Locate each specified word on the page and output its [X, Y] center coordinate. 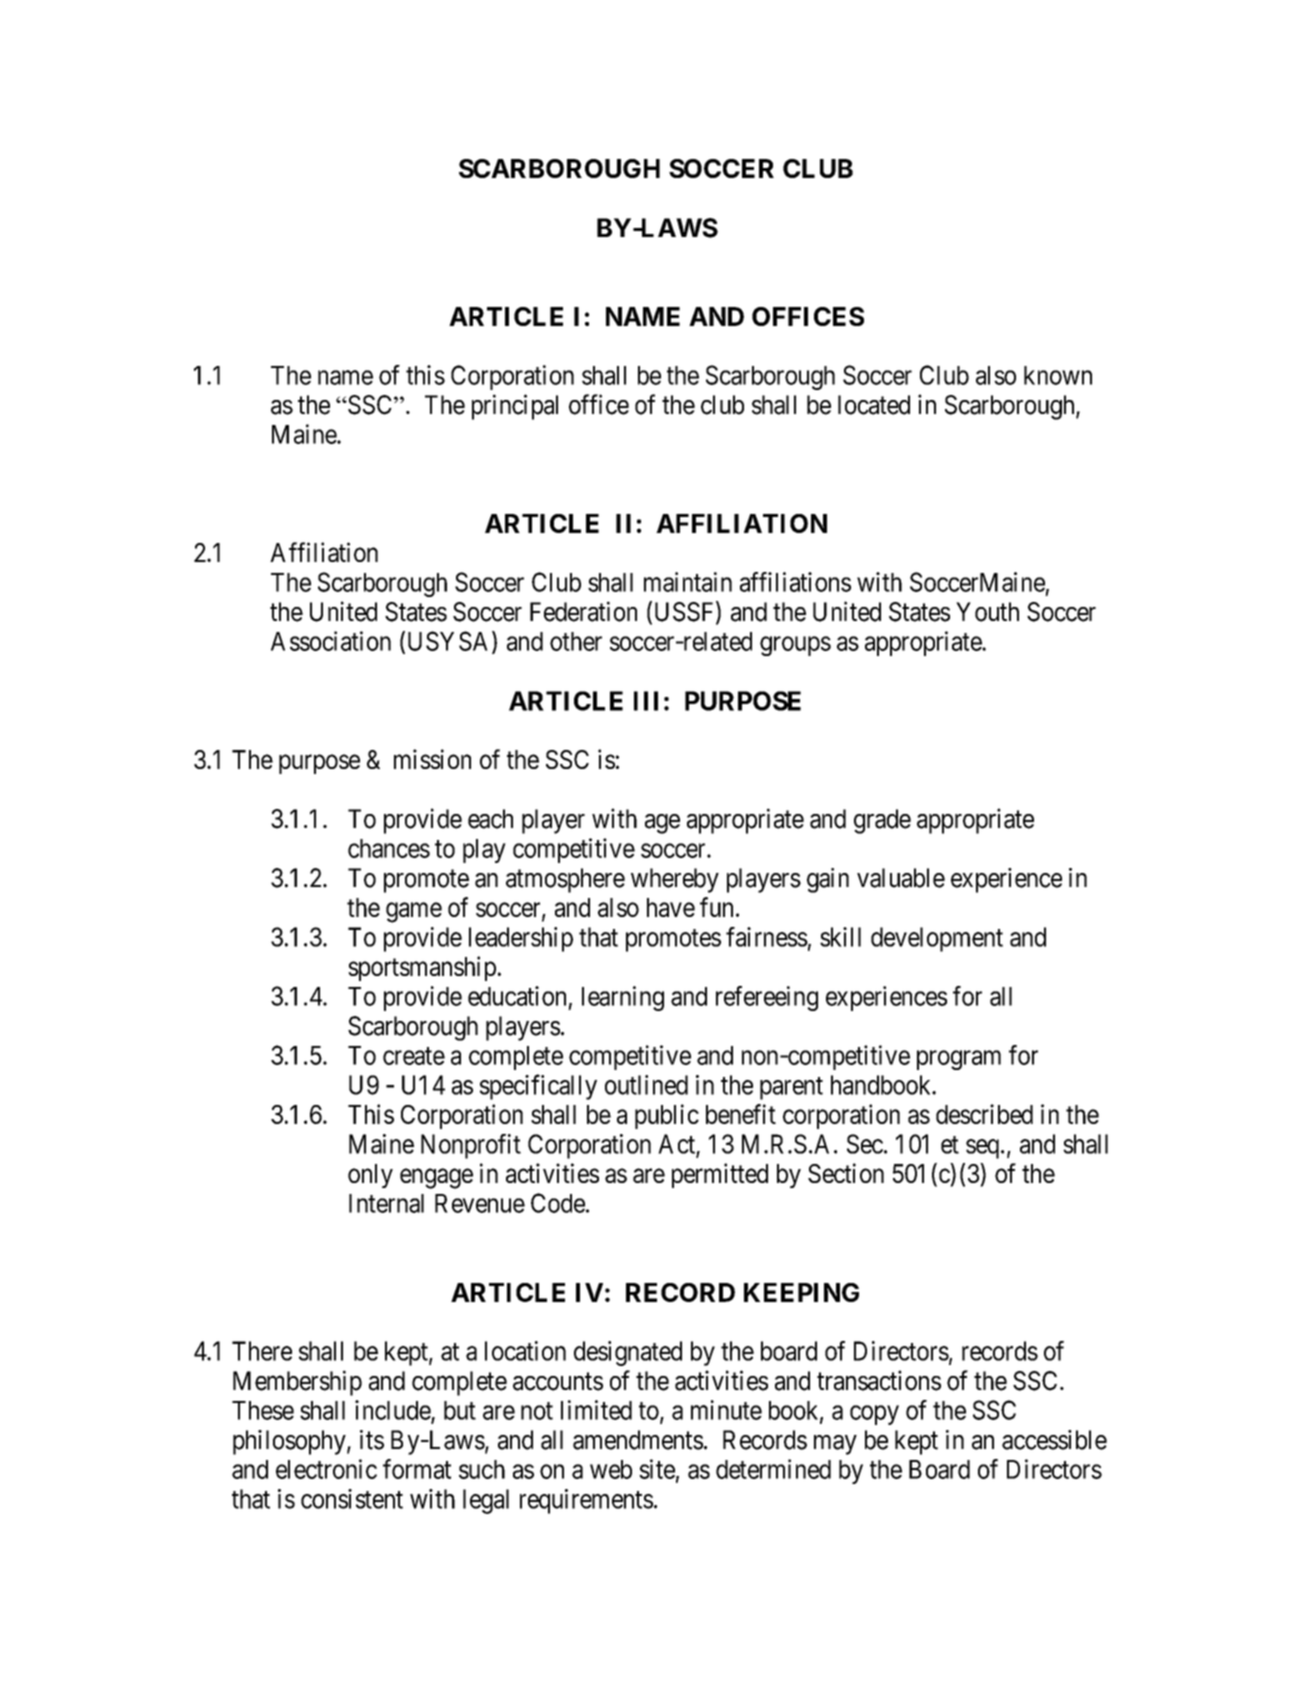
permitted [720, 1175]
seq [984, 1149]
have [671, 907]
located [874, 405]
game [414, 912]
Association [331, 641]
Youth [987, 612]
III [646, 701]
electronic [326, 1469]
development [937, 939]
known [1058, 375]
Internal [386, 1203]
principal [515, 407]
